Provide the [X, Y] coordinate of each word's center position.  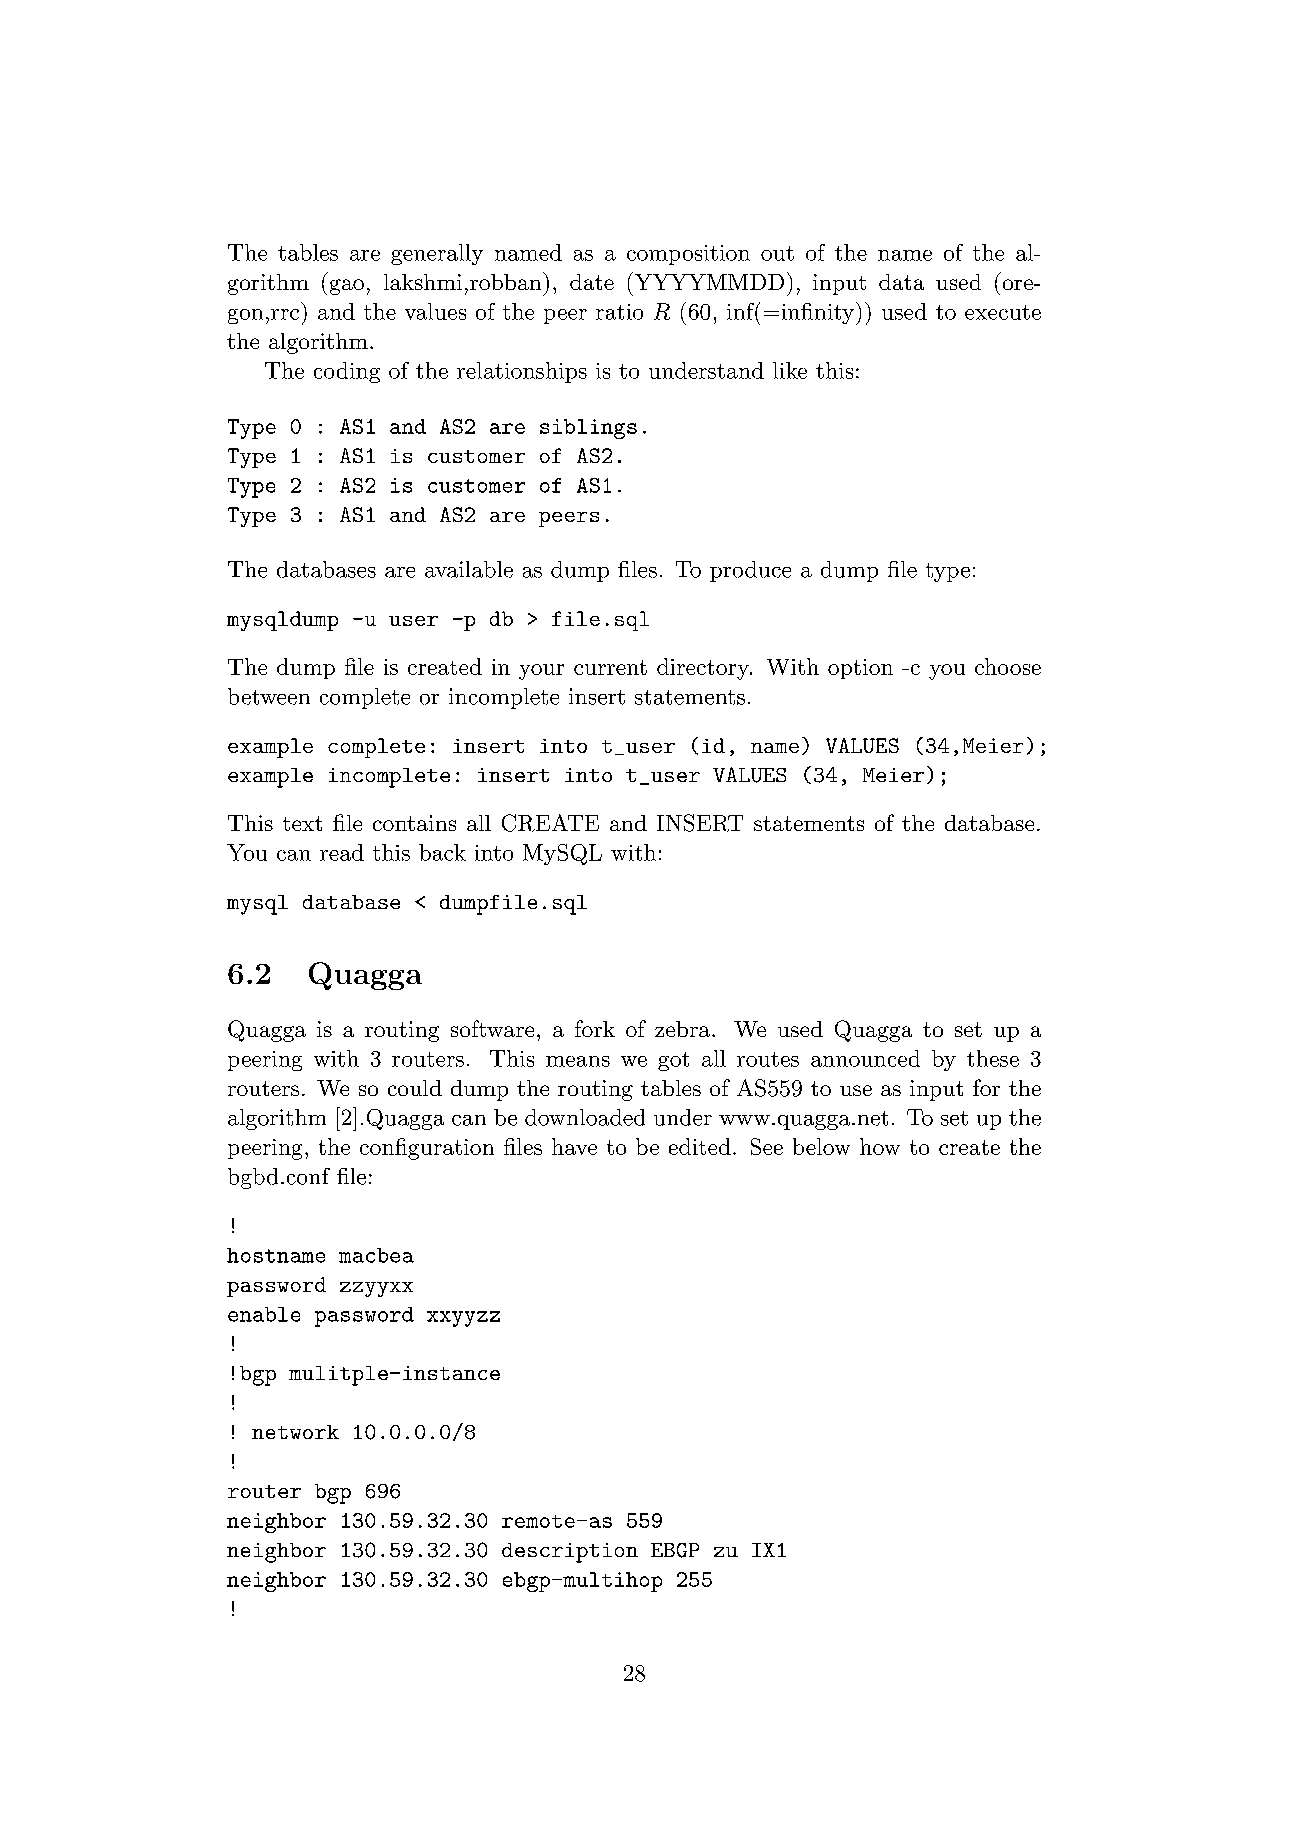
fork [595, 1028]
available [469, 569]
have [574, 1146]
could [415, 1088]
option [860, 669]
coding [347, 372]
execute [1003, 312]
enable [264, 1314]
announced [865, 1058]
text [302, 823]
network [295, 1432]
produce [750, 571]
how [880, 1146]
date [592, 282]
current [610, 667]
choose [1008, 666]
